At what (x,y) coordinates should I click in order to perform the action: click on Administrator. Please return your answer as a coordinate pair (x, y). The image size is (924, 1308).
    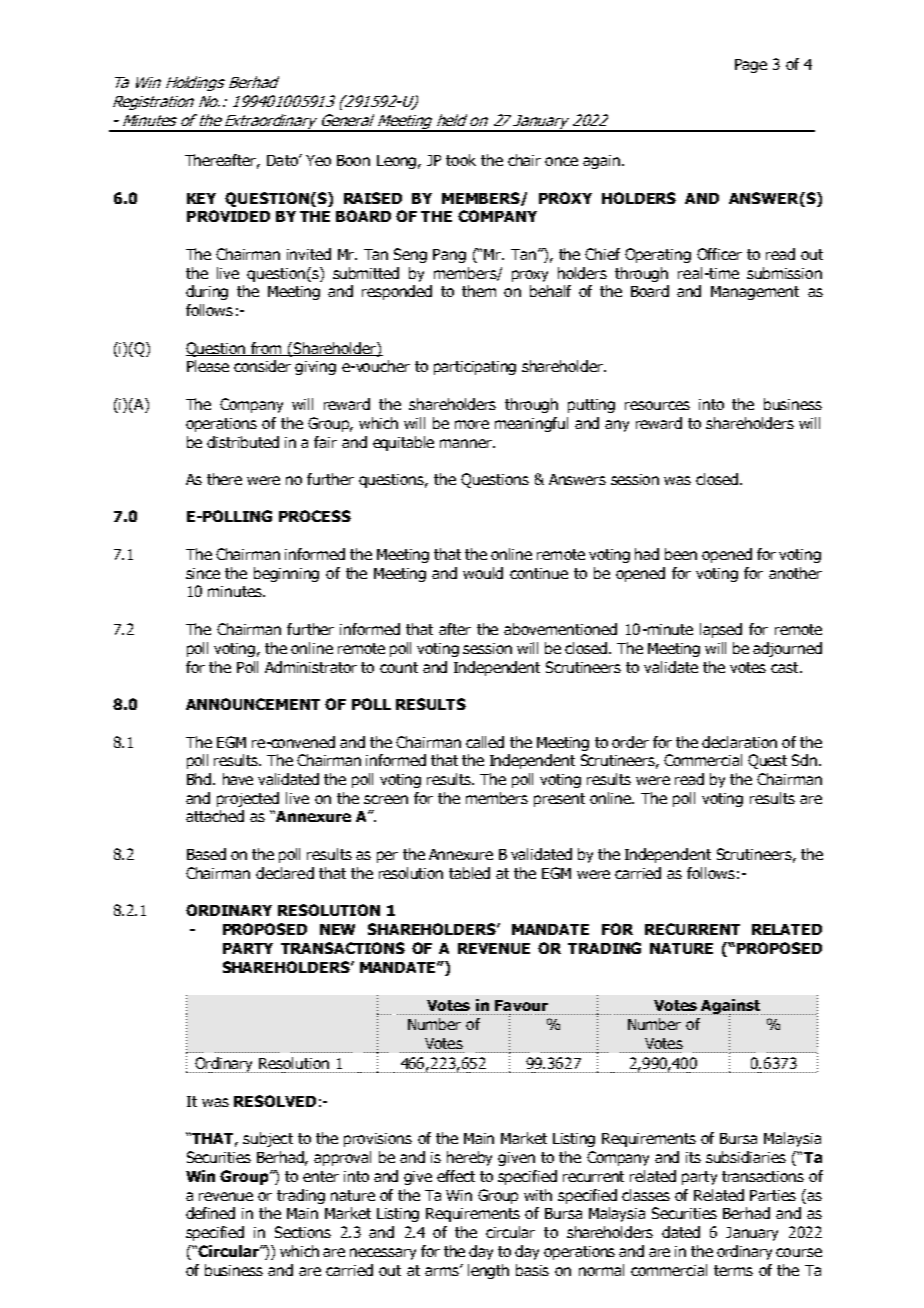
    Looking at the image, I should click on (311, 667).
